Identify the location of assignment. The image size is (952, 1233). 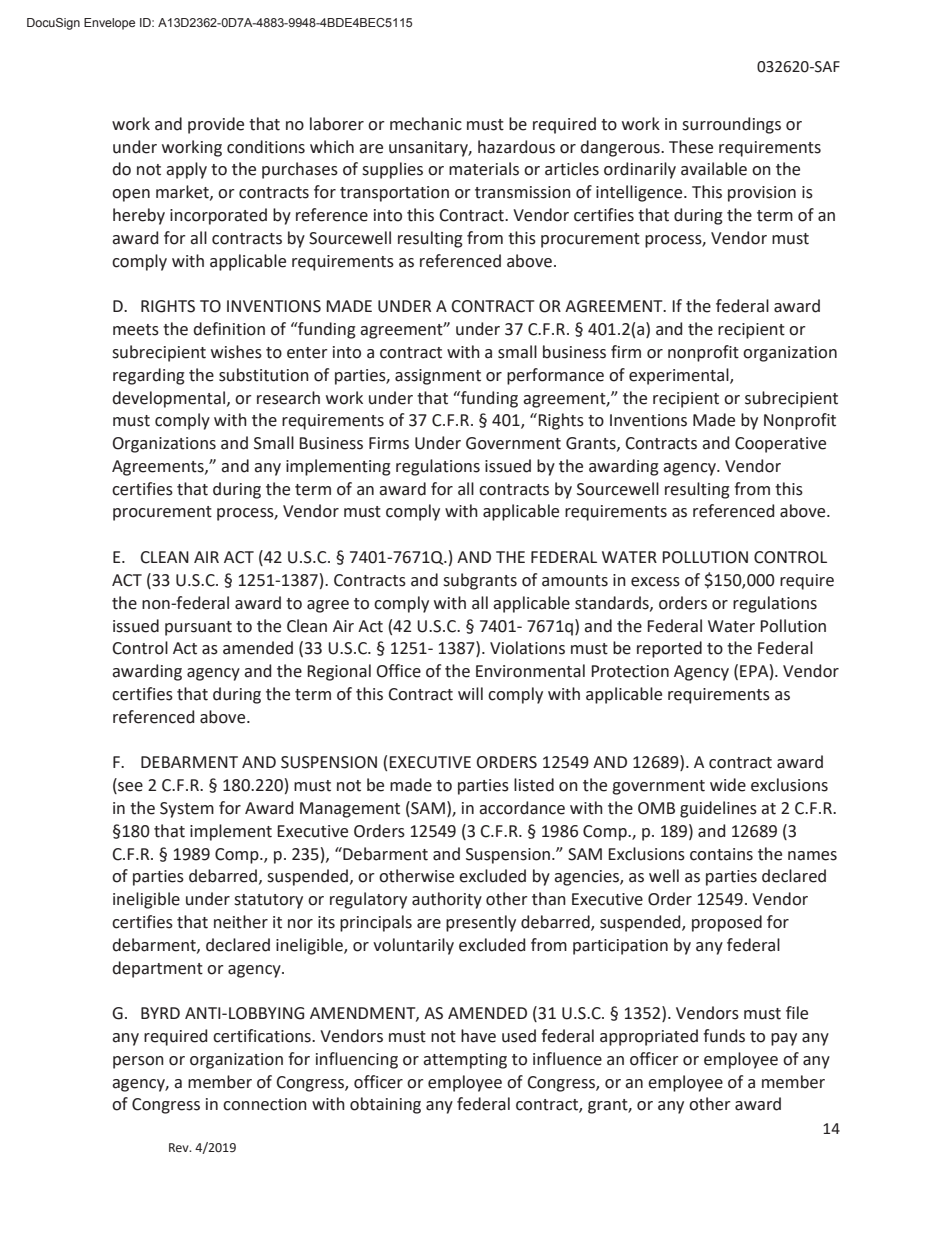
(438, 377).
